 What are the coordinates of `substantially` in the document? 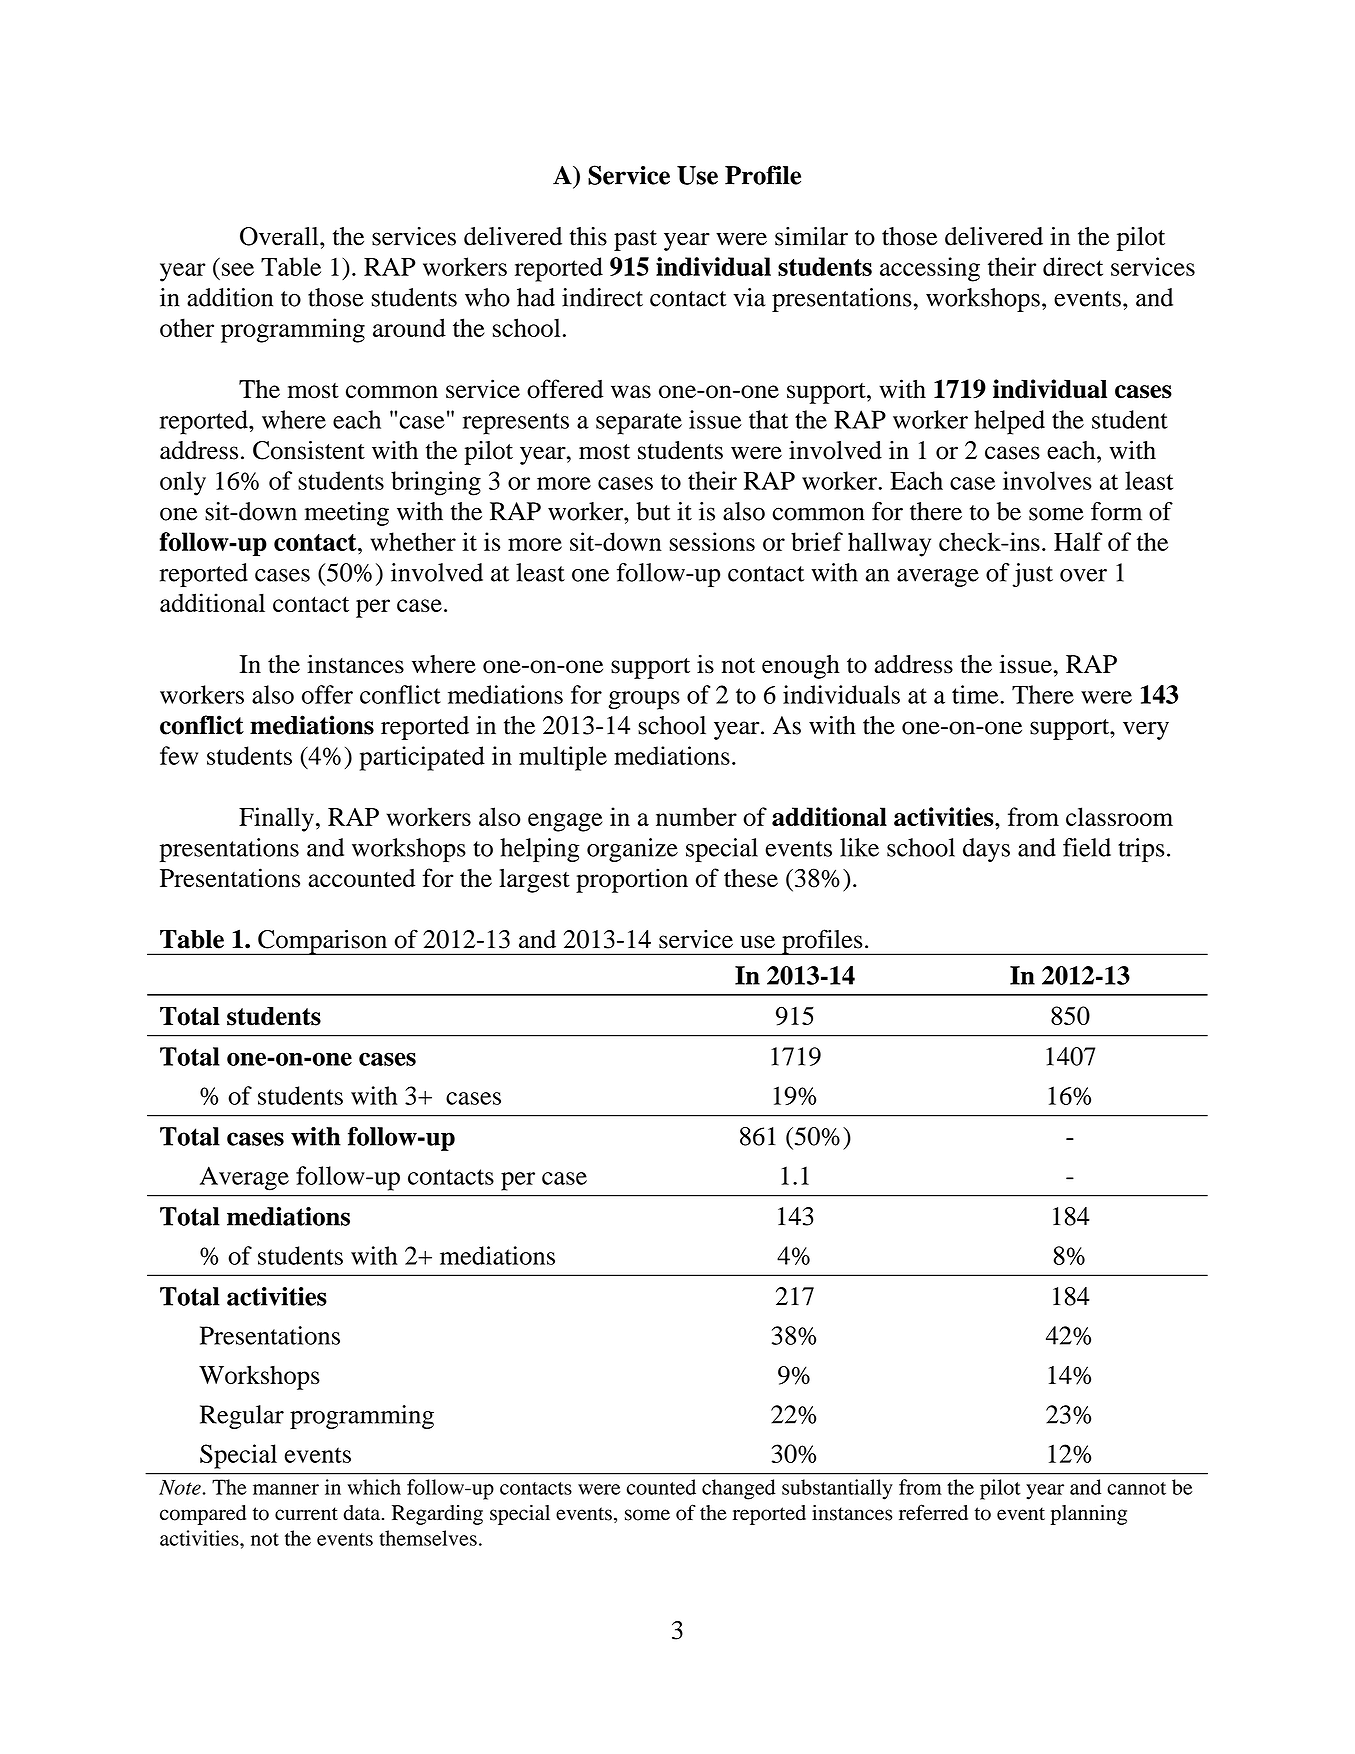 It's located at (837, 1489).
